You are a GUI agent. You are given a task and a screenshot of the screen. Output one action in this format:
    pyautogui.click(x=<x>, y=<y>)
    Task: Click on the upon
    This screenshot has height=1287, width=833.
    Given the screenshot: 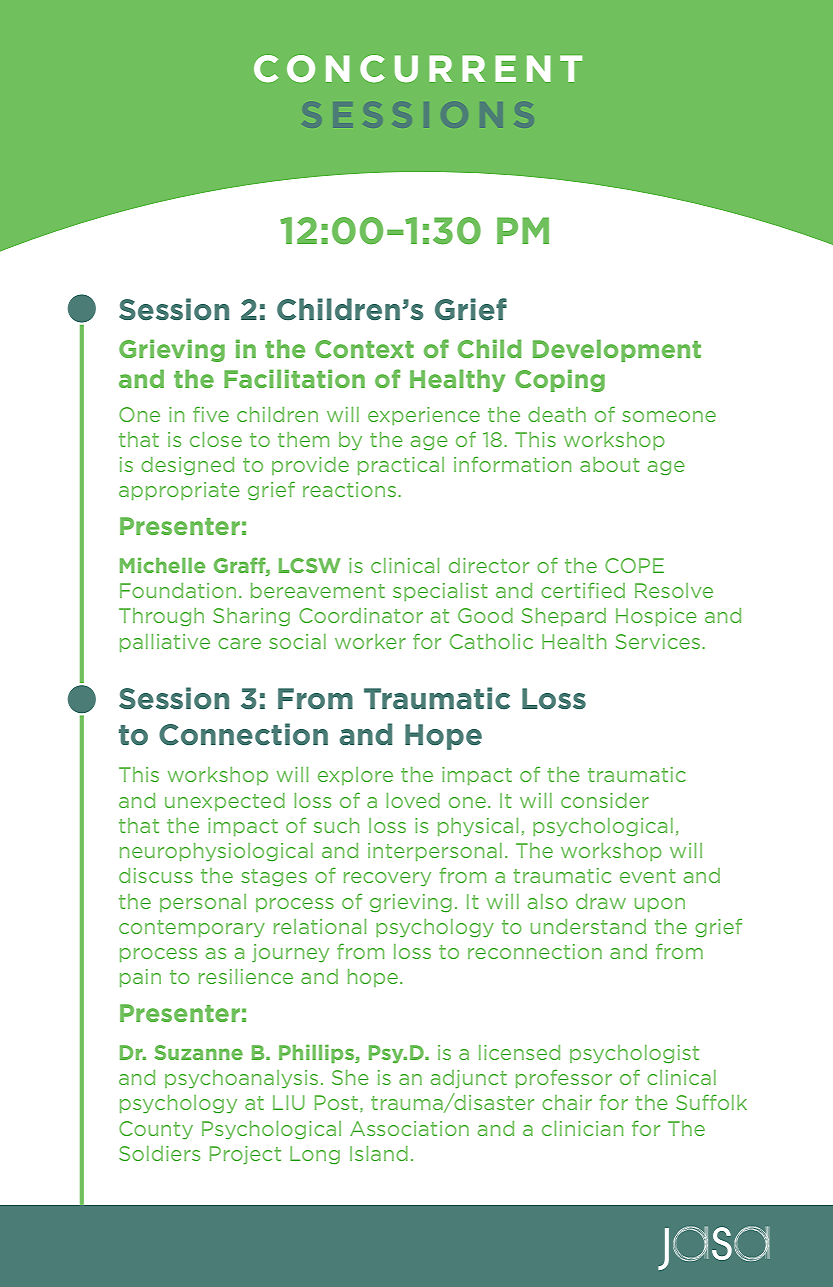 What is the action you would take?
    pyautogui.click(x=659, y=905)
